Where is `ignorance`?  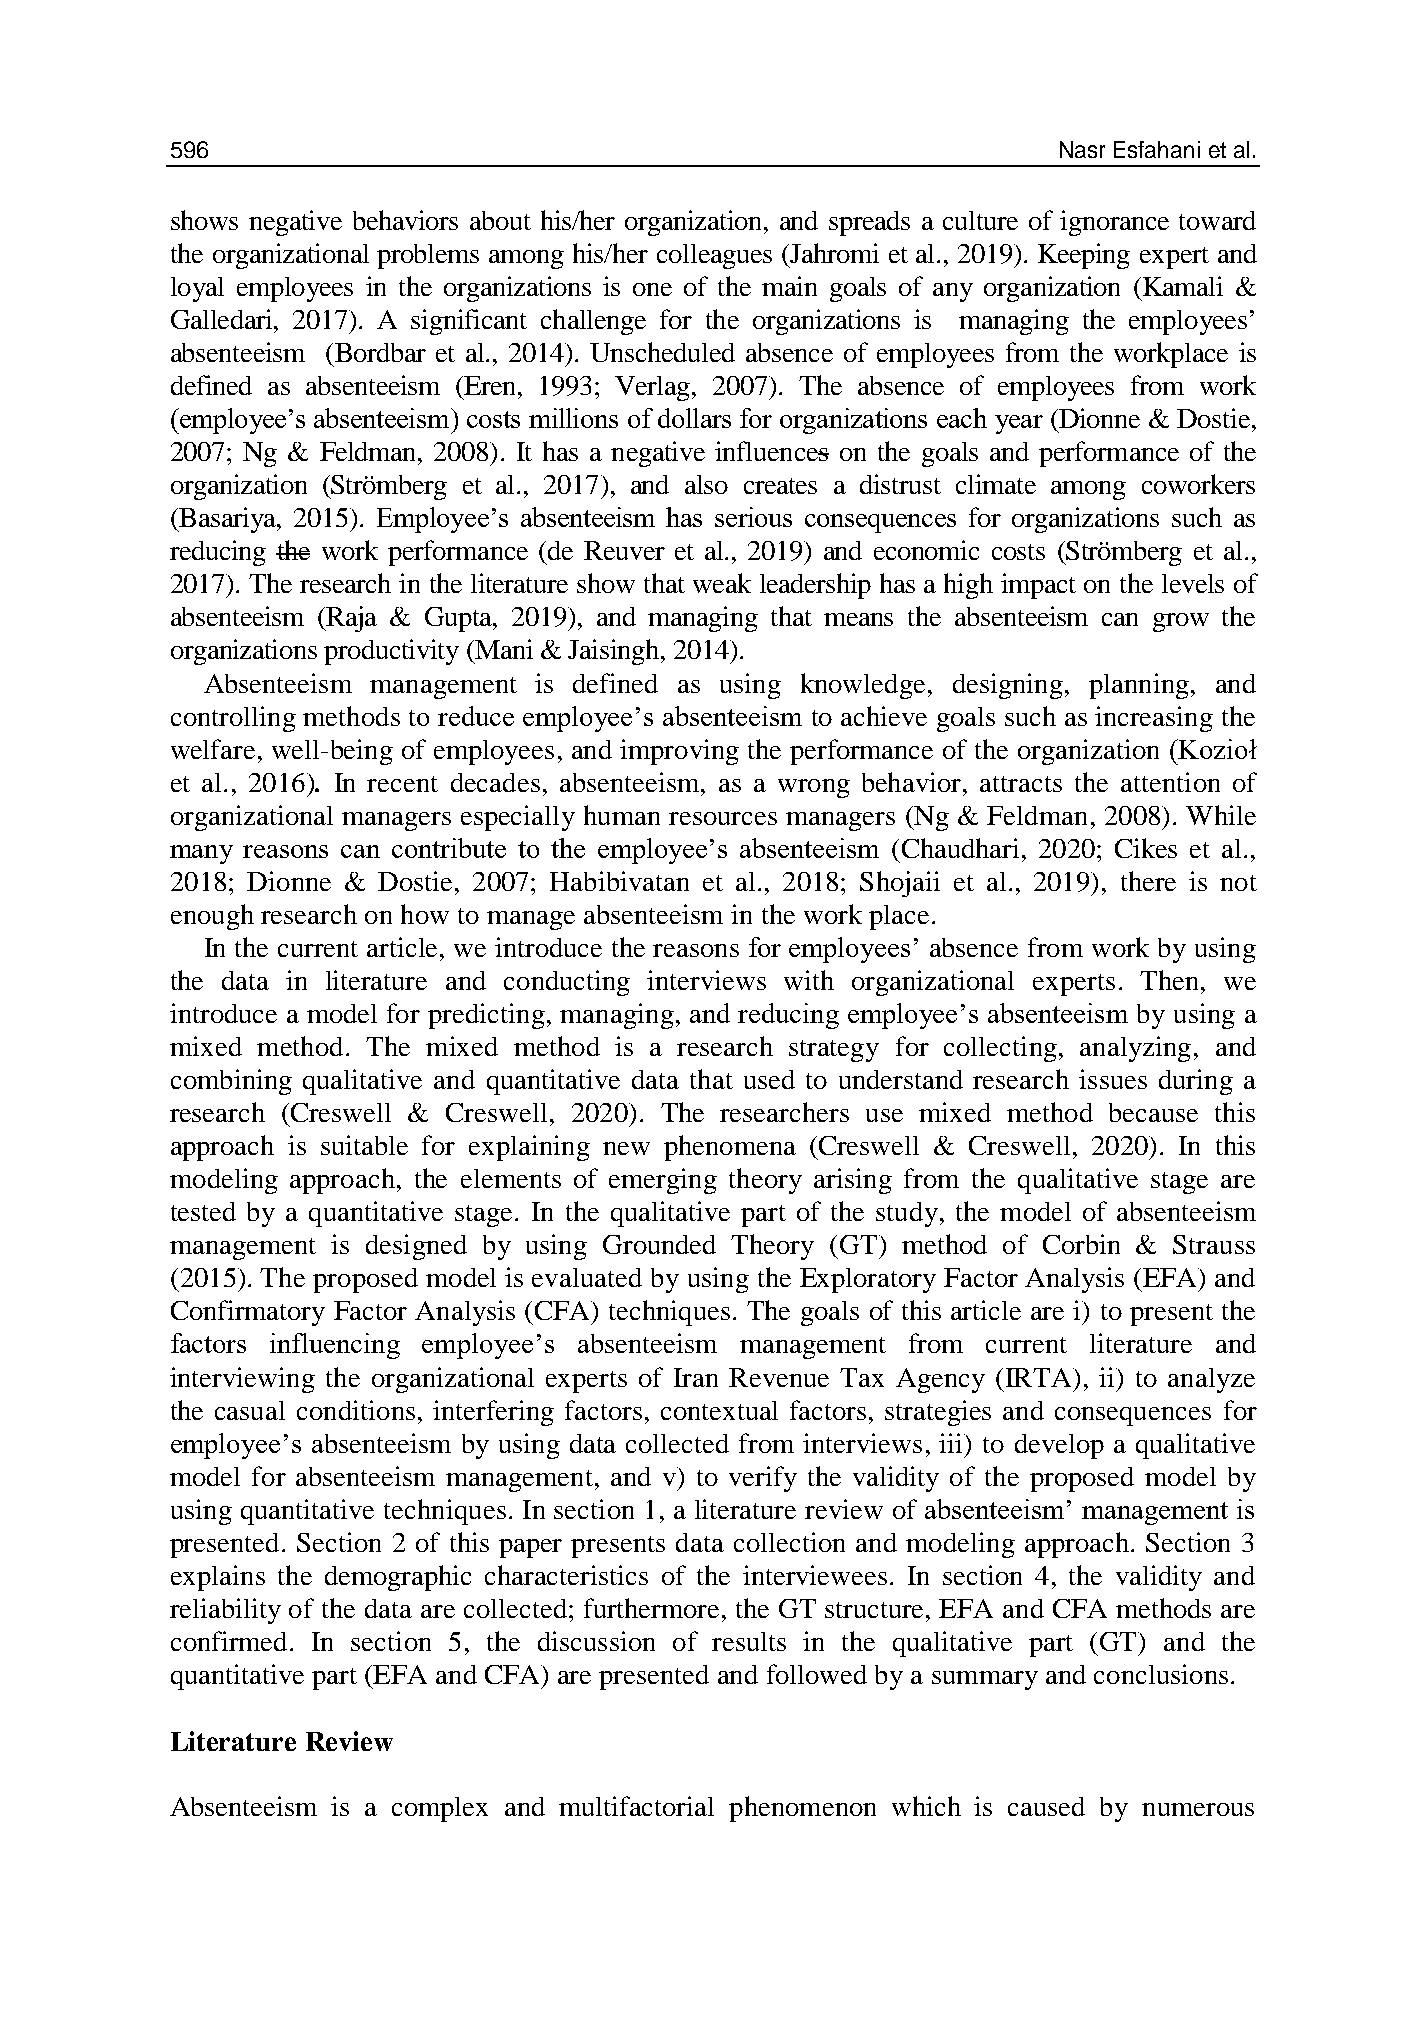 ignorance is located at coordinates (1114, 223).
